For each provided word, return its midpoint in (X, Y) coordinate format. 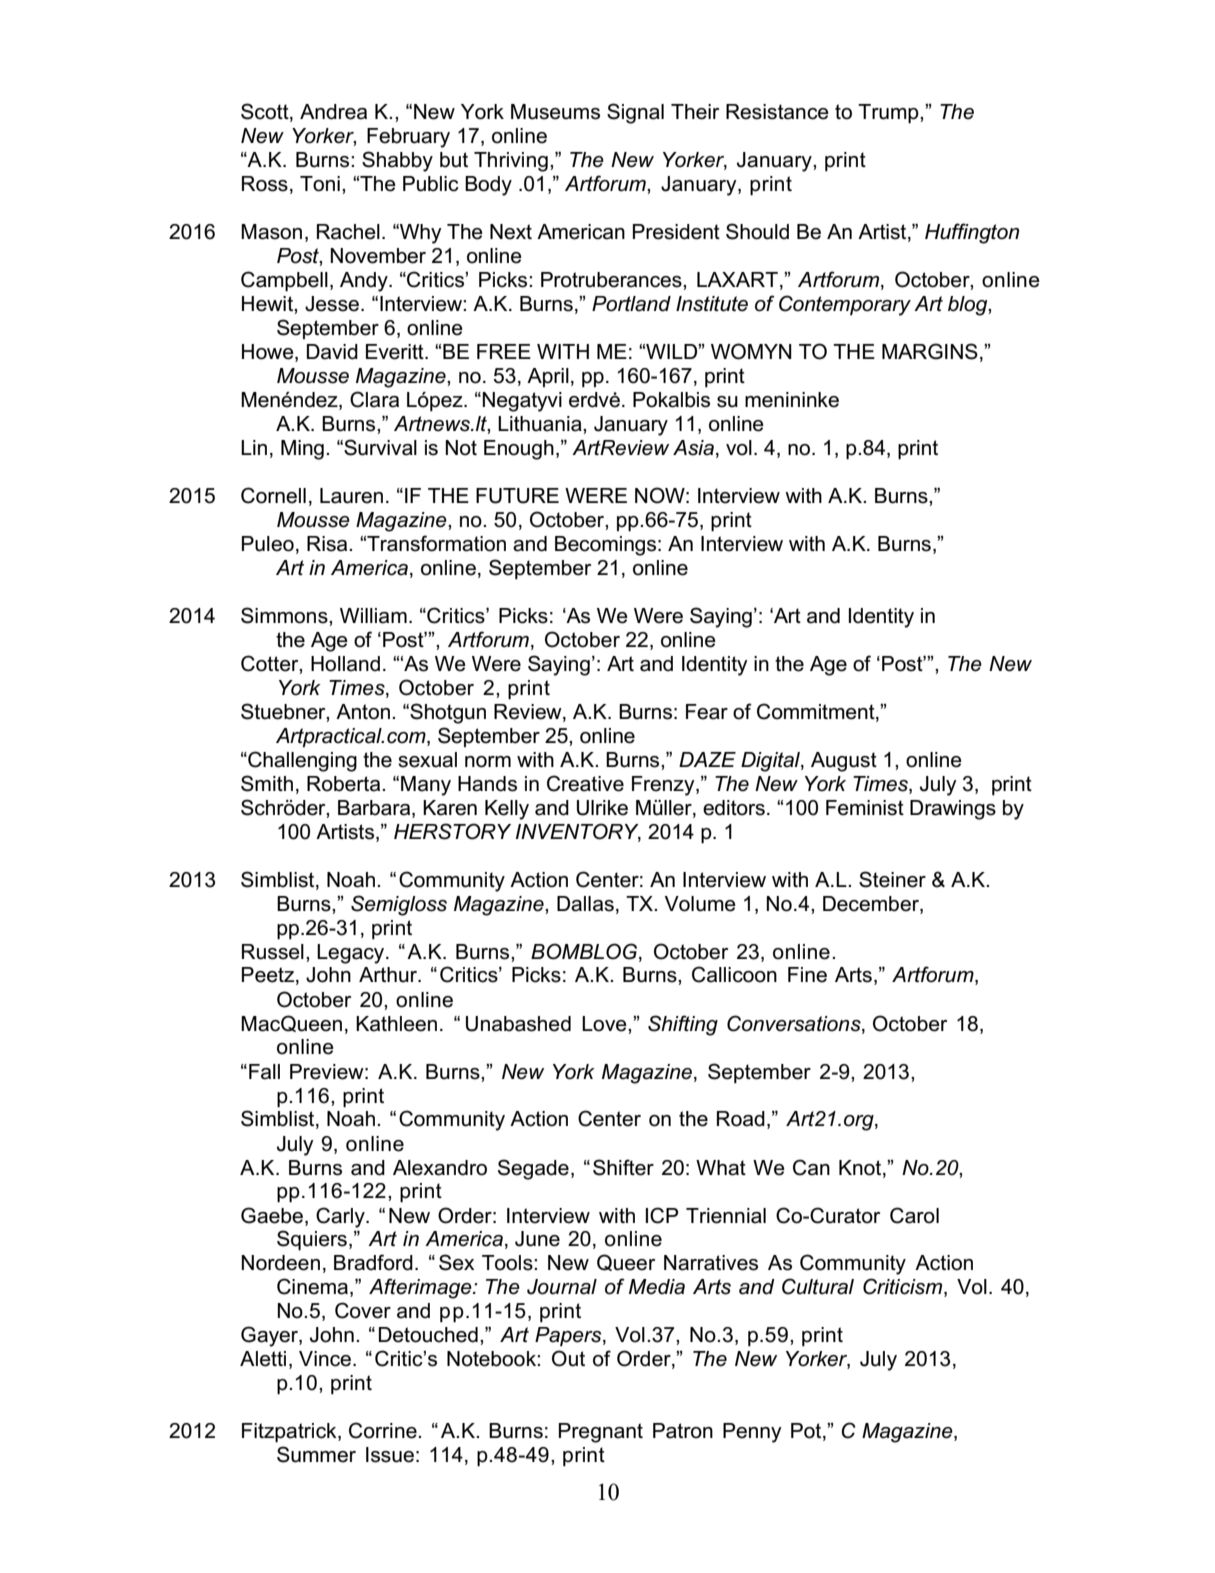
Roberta (345, 784)
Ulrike (602, 808)
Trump (889, 114)
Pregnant (601, 1433)
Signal (635, 113)
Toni (320, 184)
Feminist (865, 808)
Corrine (384, 1430)
